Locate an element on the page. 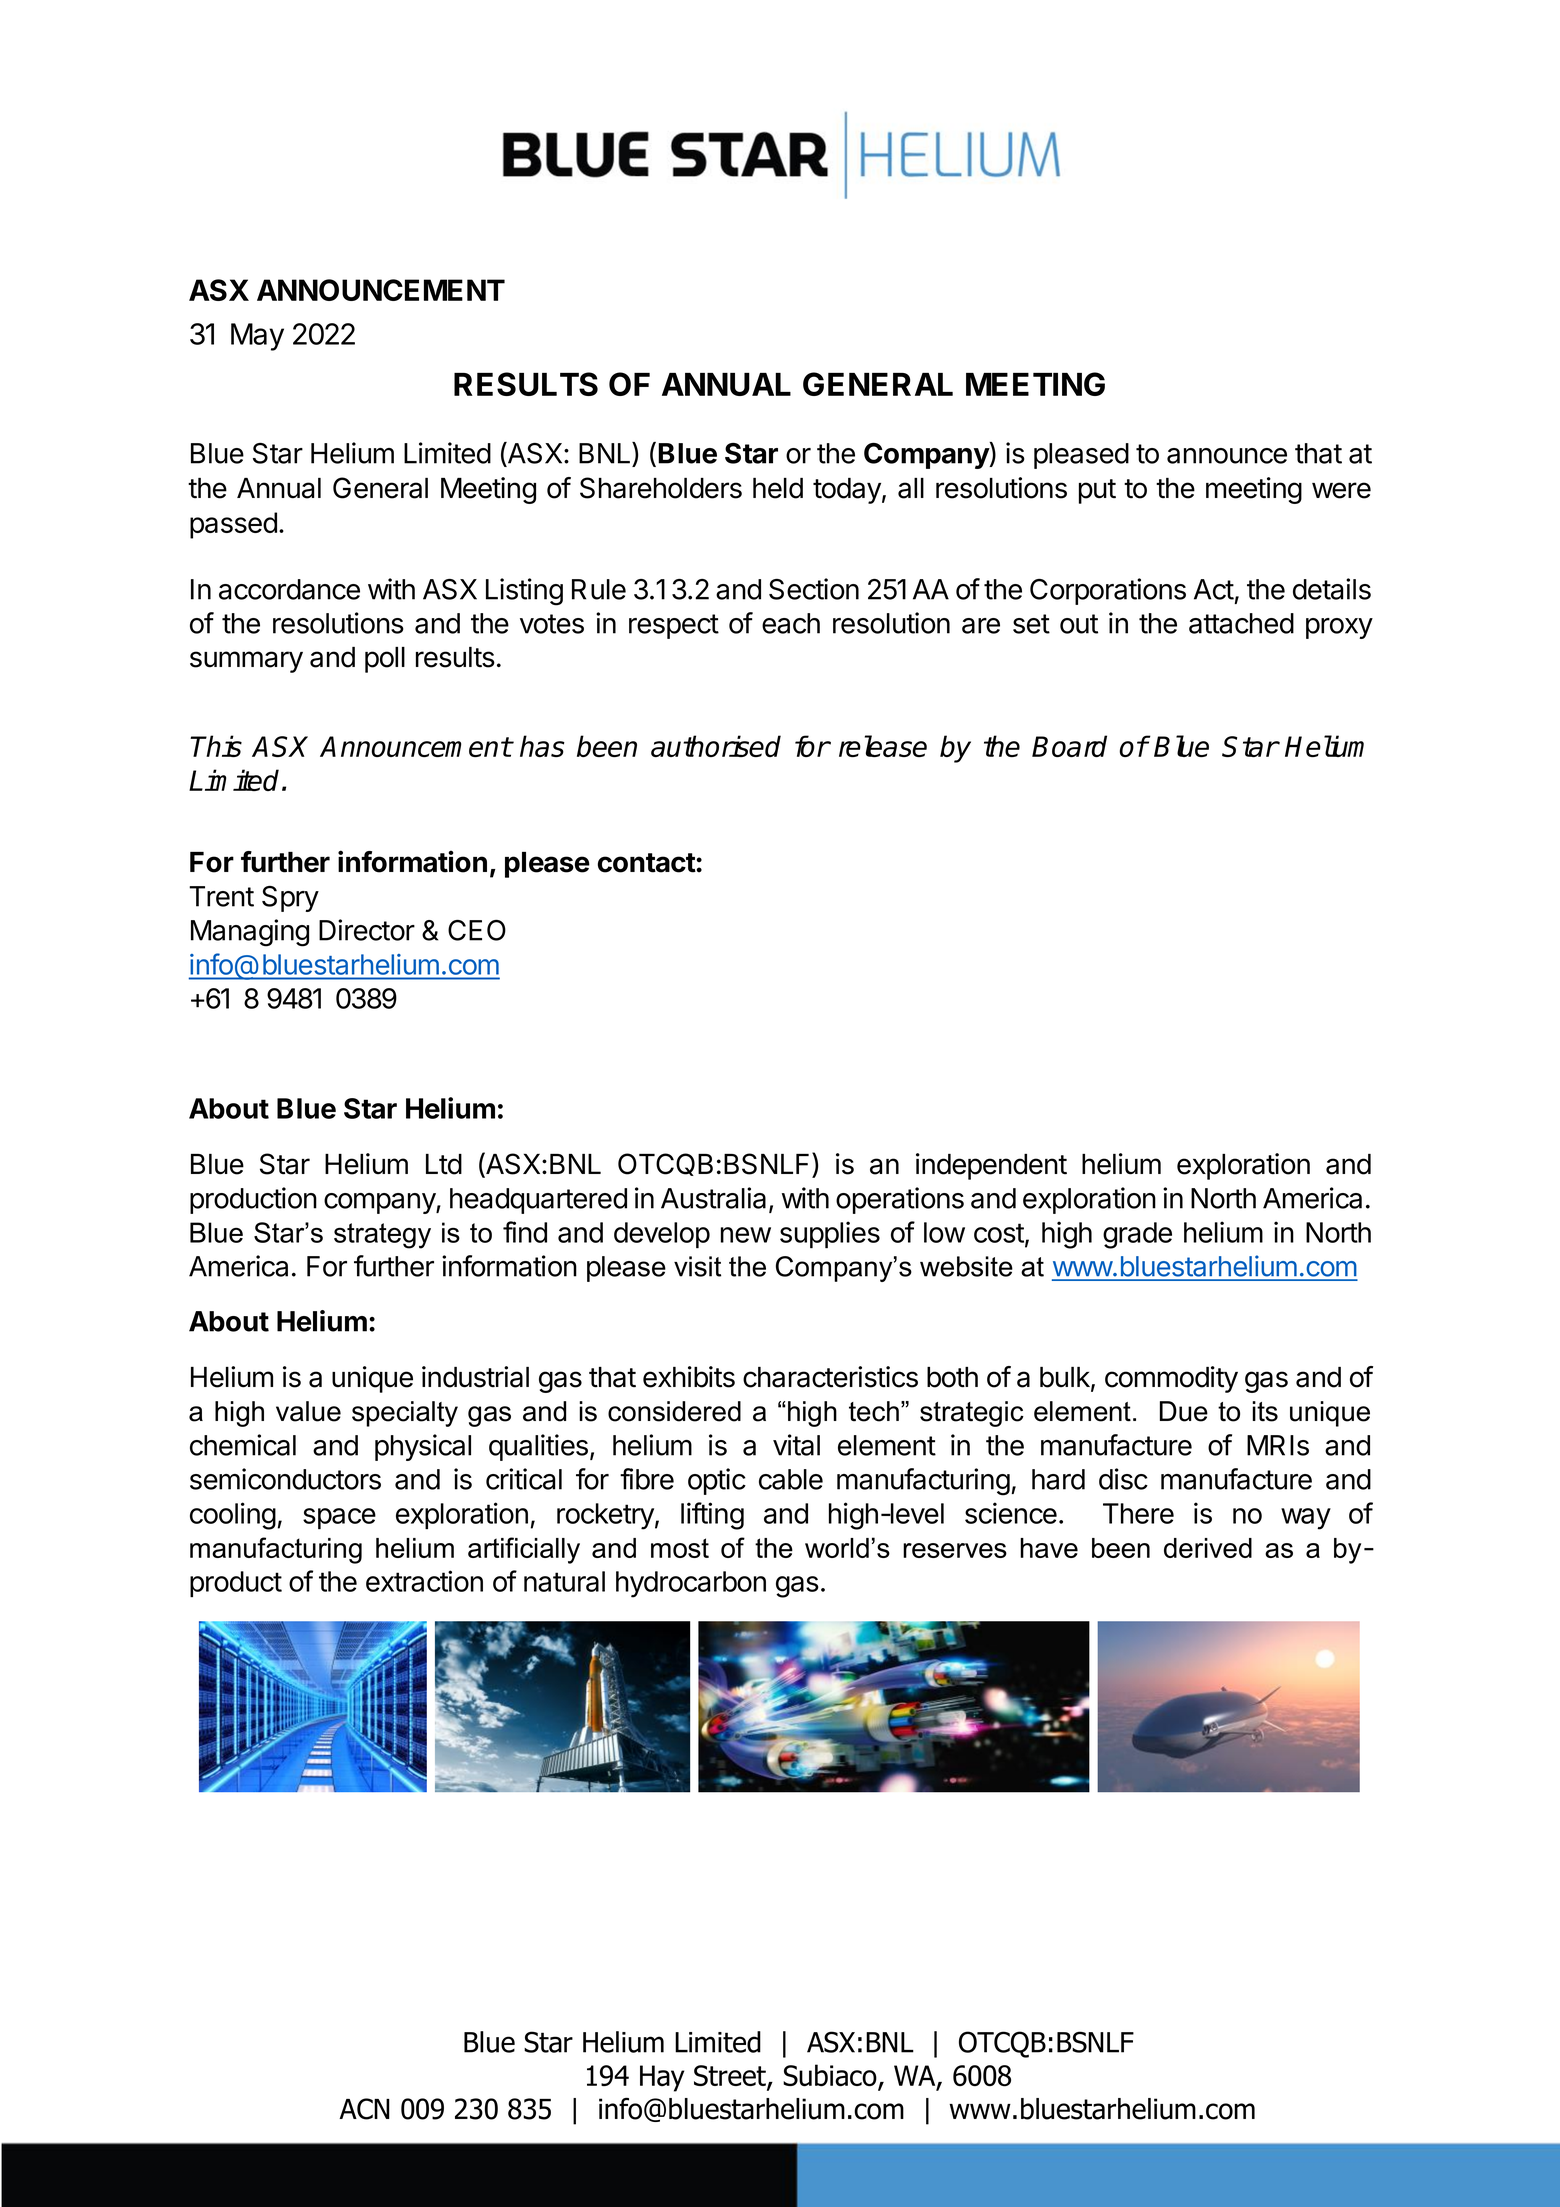 This document has height=2207, width=1560. held is located at coordinates (778, 488).
